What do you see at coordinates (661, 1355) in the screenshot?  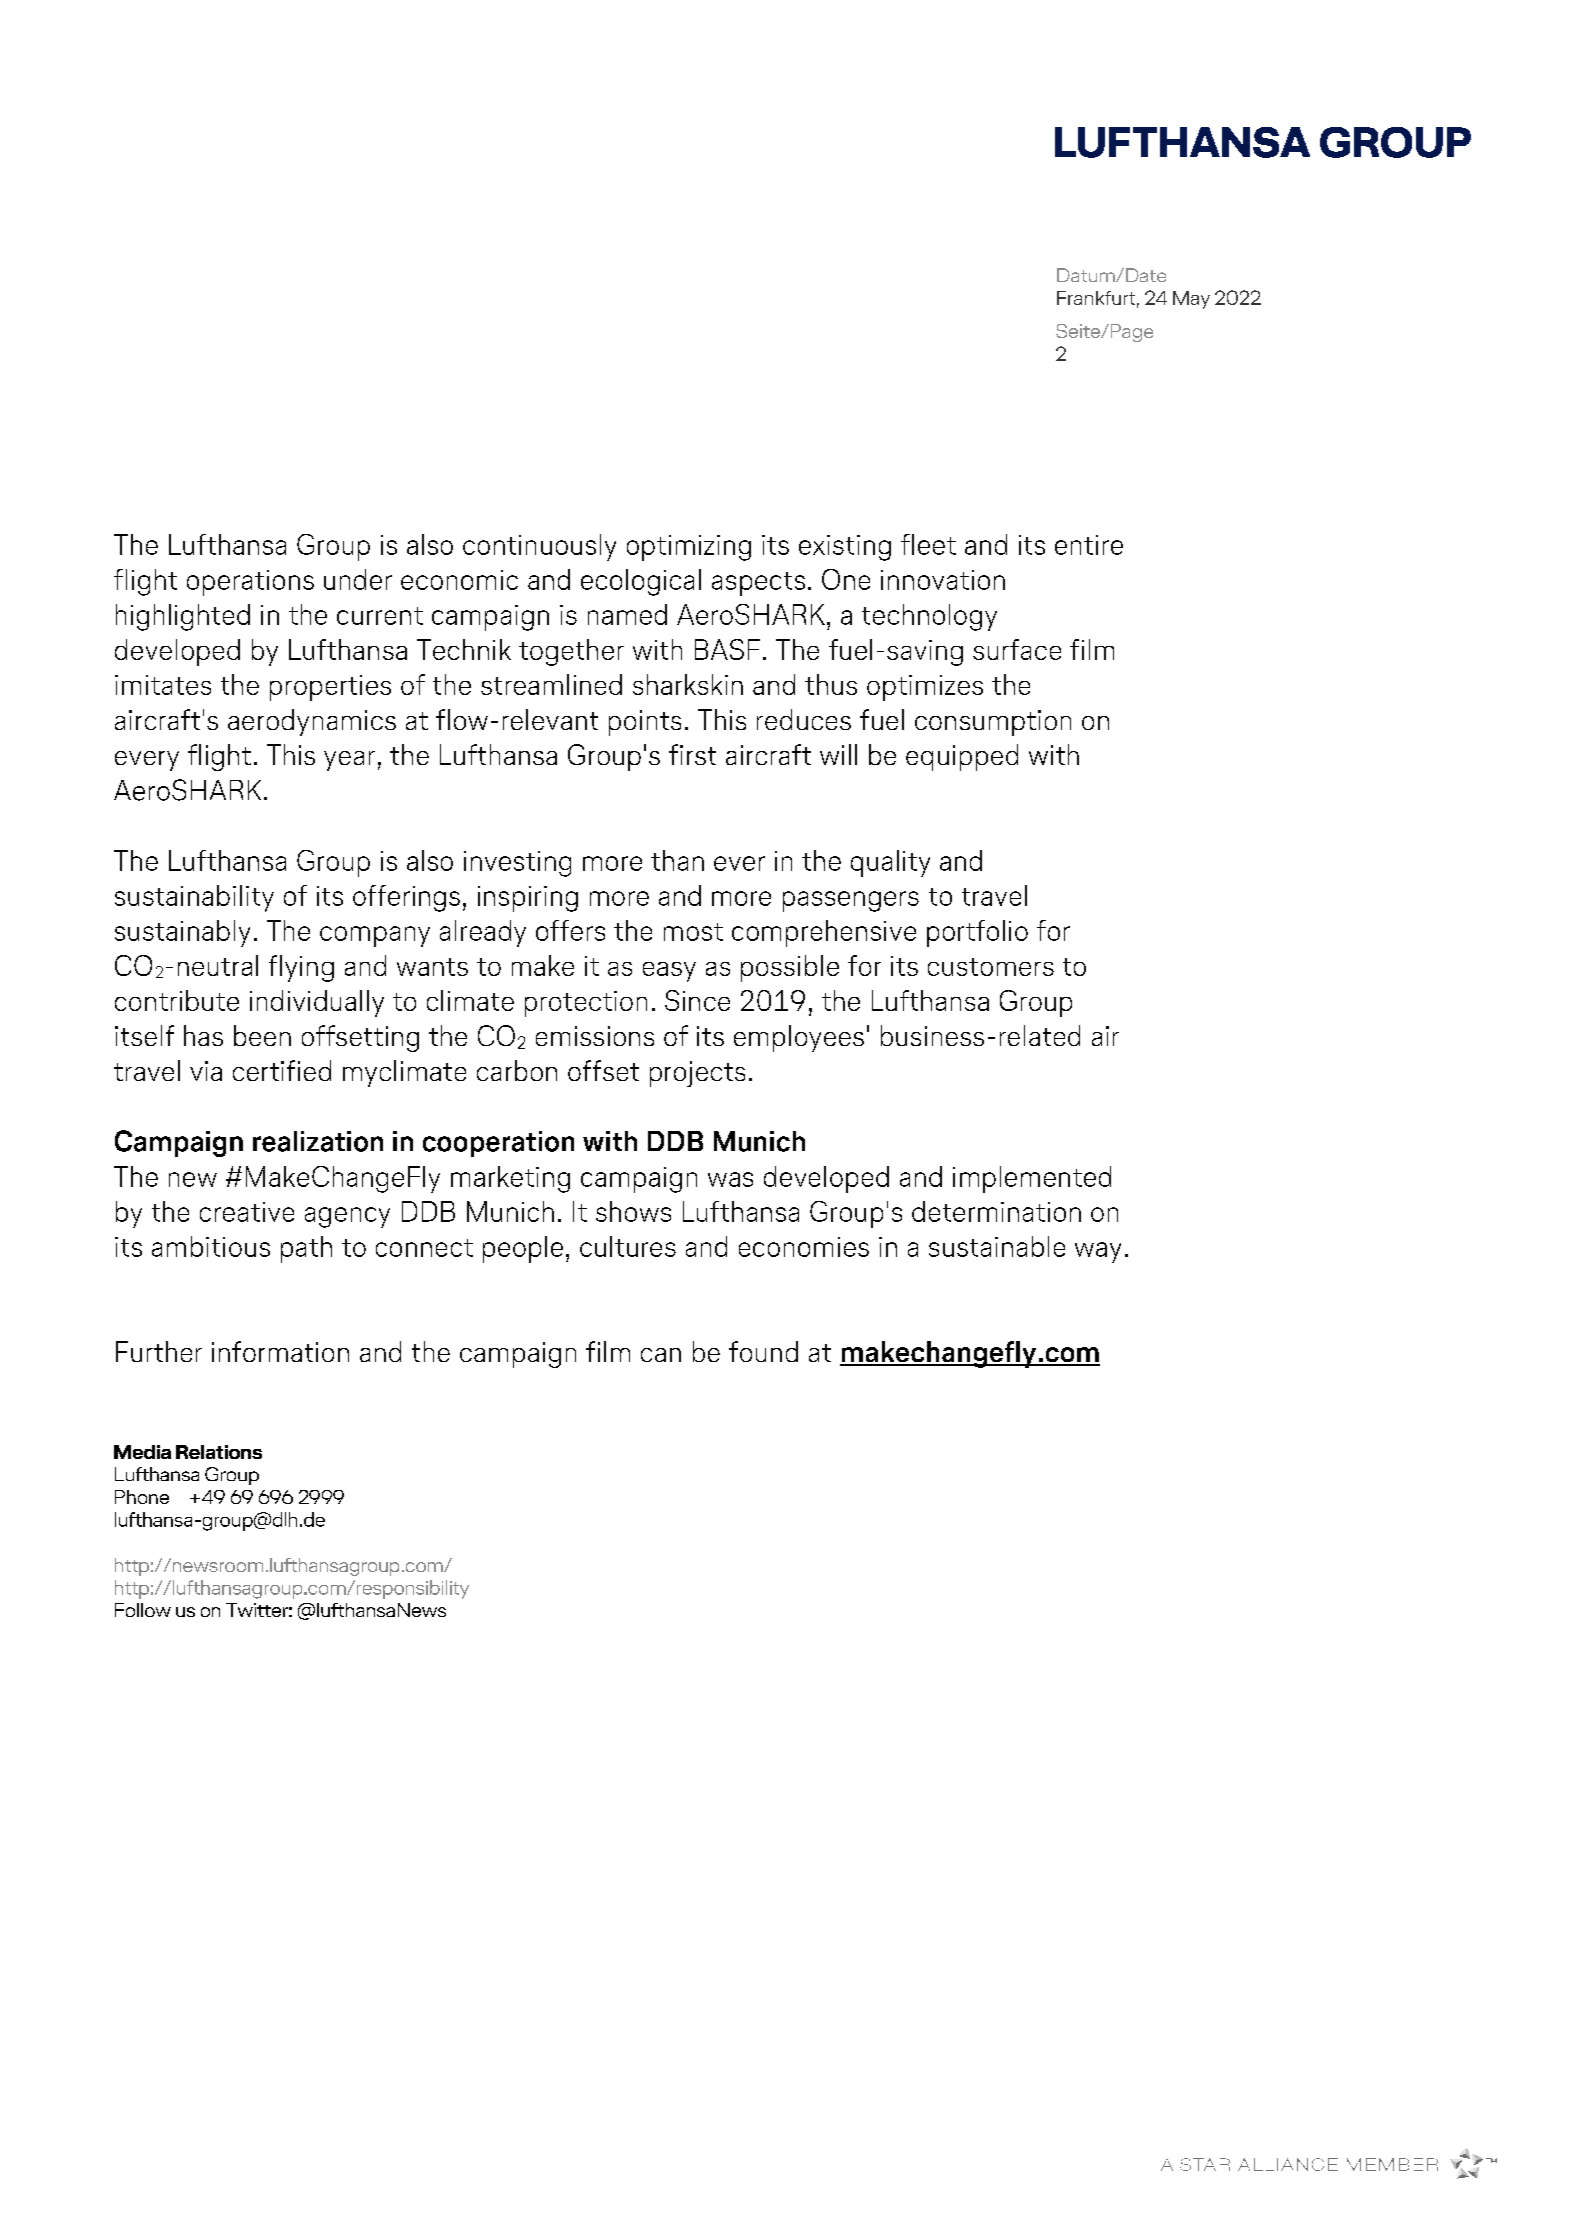 I see `can` at bounding box center [661, 1355].
